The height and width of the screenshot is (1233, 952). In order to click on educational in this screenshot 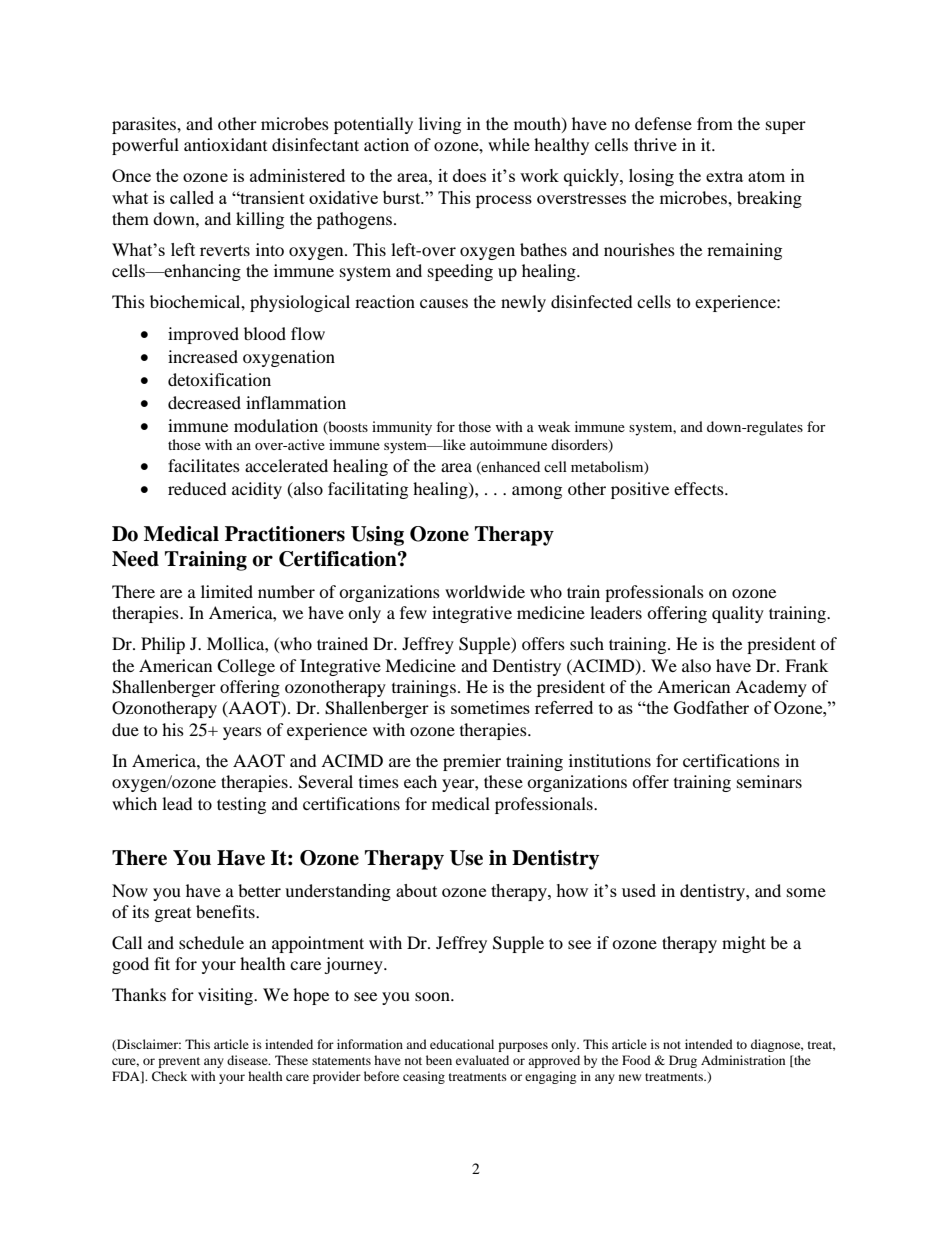, I will do `click(462, 1044)`.
